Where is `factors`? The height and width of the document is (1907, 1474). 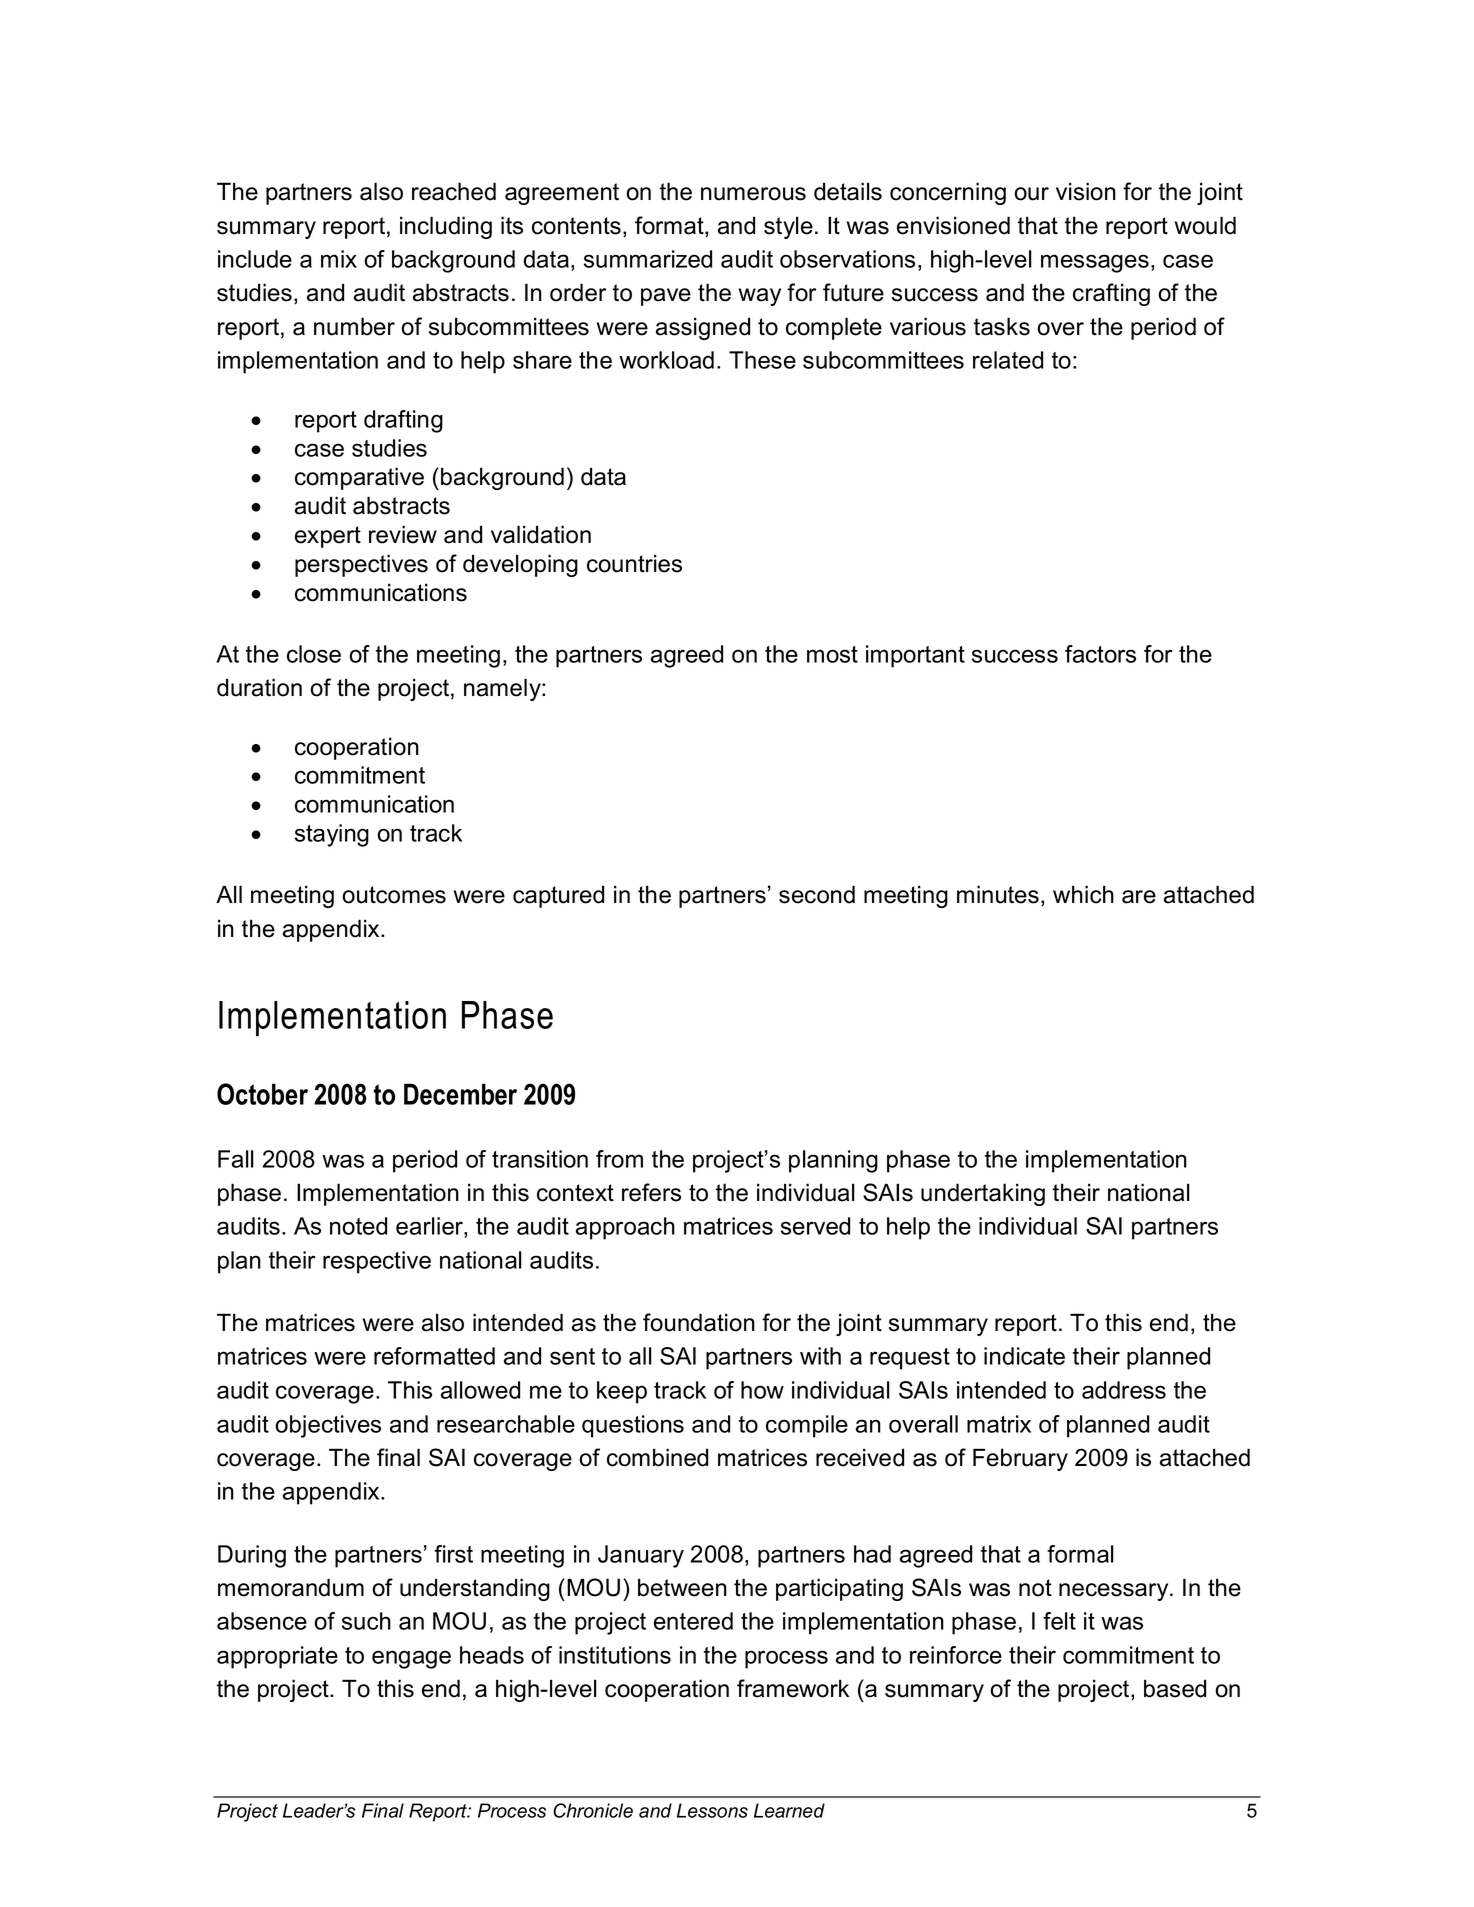 factors is located at coordinates (1100, 654).
